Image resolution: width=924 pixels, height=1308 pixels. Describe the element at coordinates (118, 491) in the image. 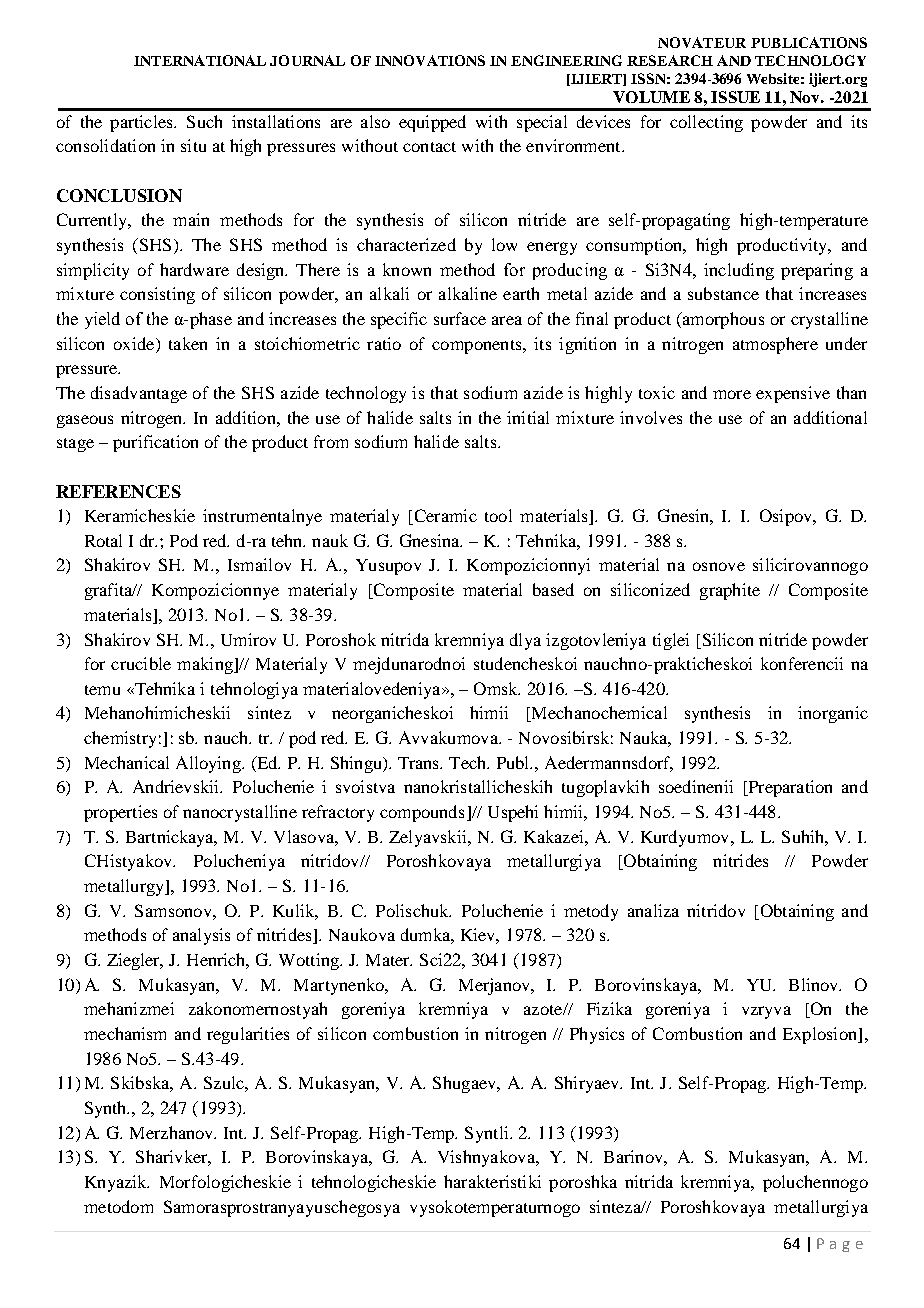

I see `REFERENCES` at that location.
